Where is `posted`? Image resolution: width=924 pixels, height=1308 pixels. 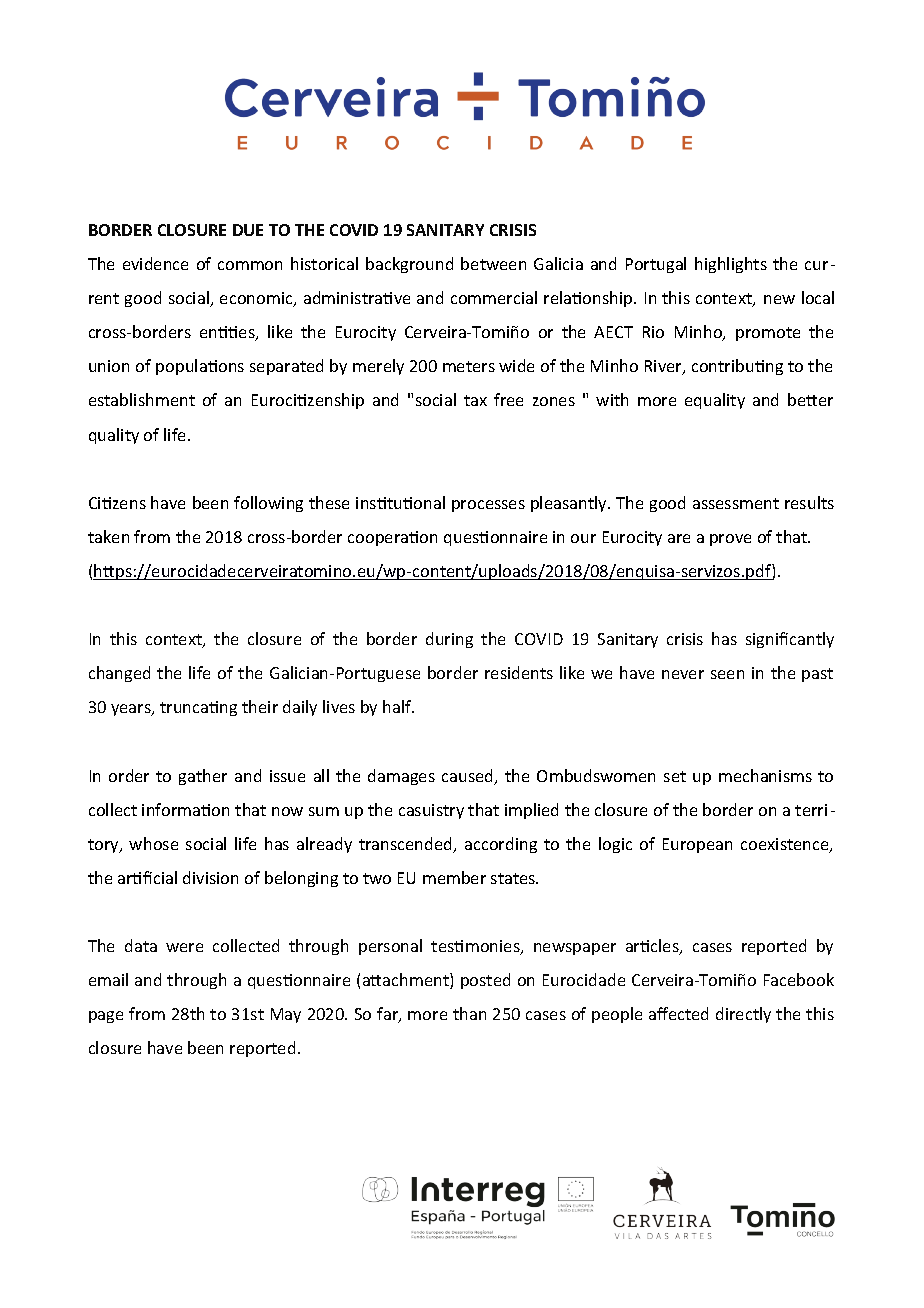
posted is located at coordinates (485, 981).
